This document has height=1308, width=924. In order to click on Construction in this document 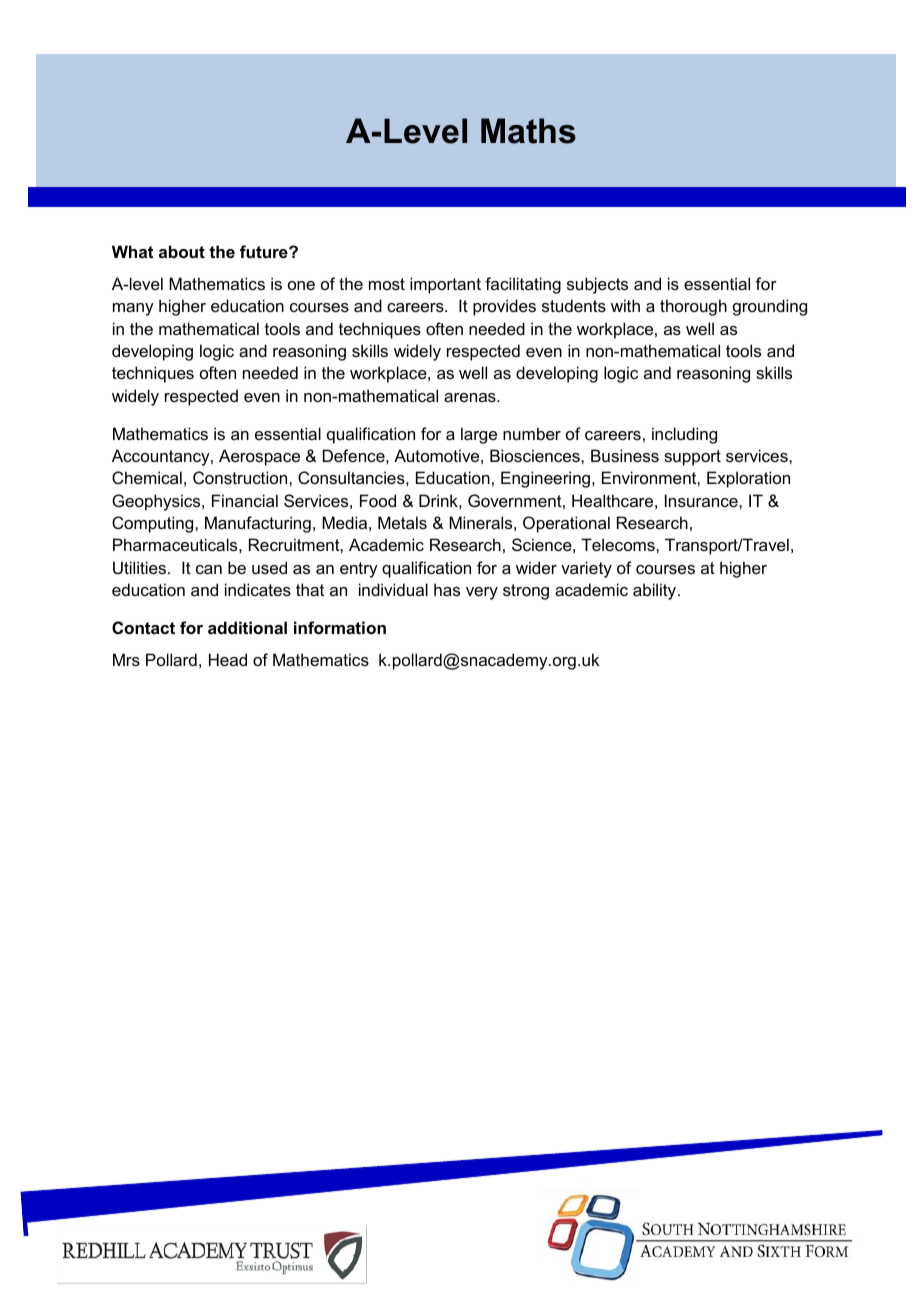, I will do `click(241, 477)`.
